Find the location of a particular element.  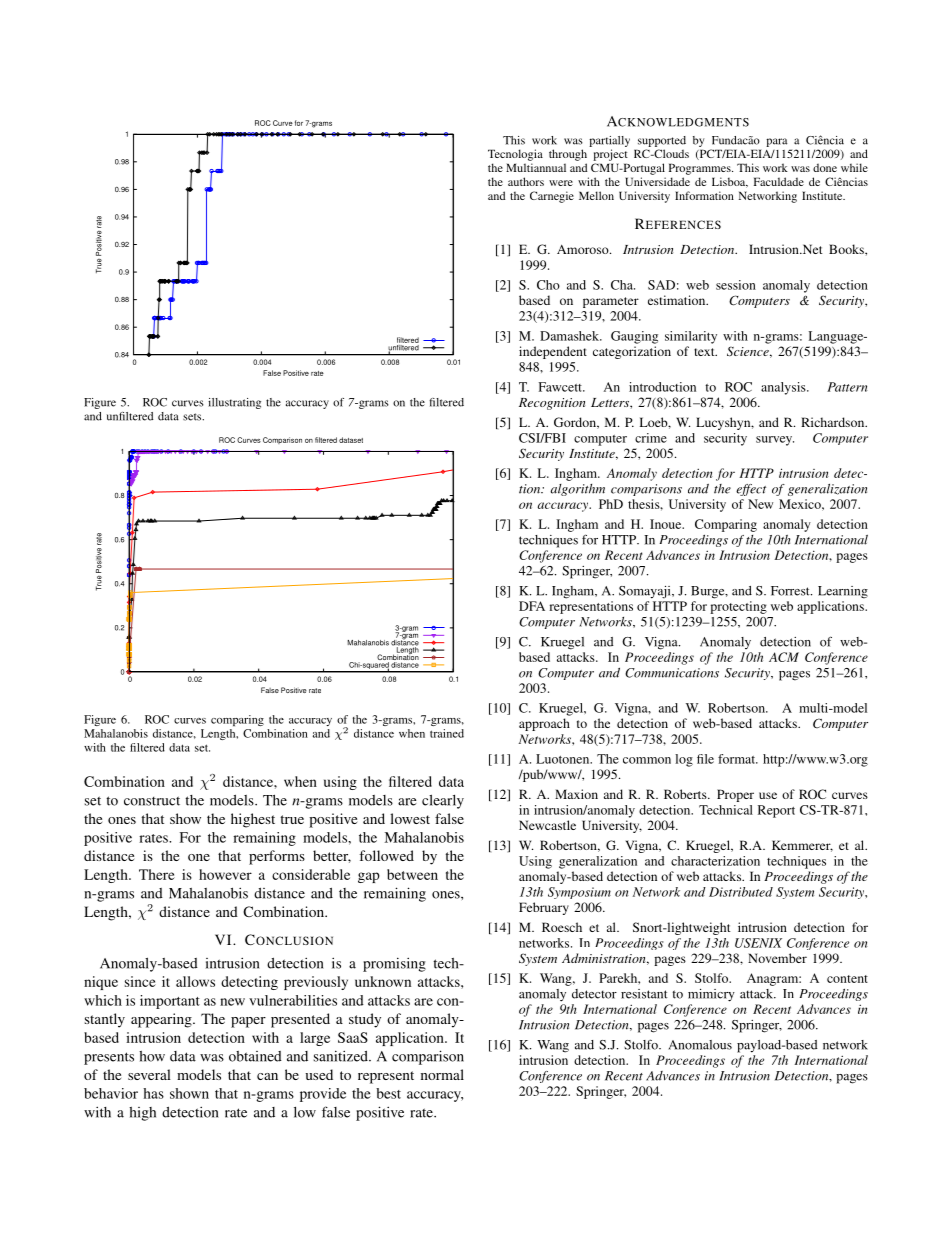

Fawcett is located at coordinates (561, 387).
